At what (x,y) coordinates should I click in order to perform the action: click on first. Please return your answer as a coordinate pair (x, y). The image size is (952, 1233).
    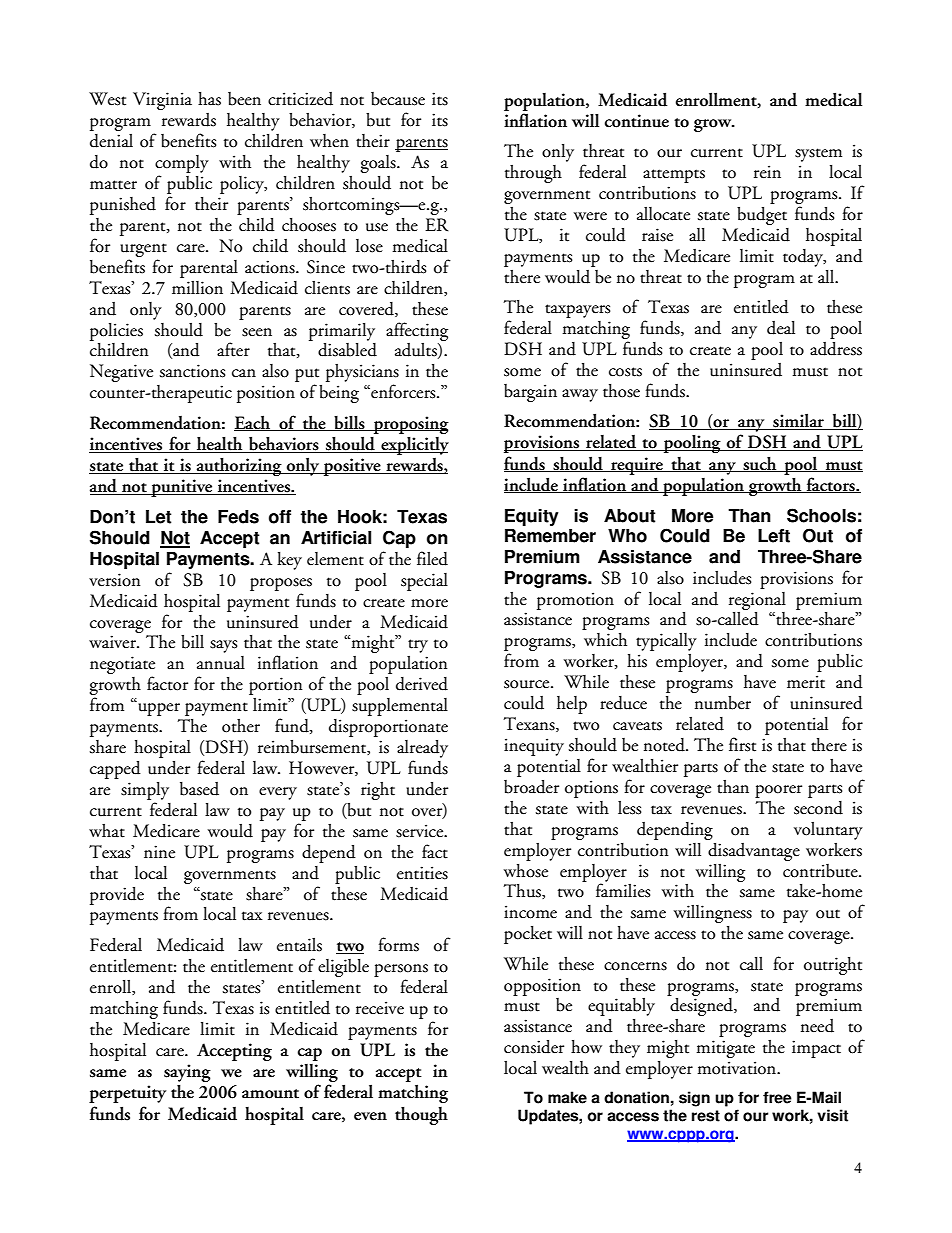
    Looking at the image, I should click on (742, 744).
